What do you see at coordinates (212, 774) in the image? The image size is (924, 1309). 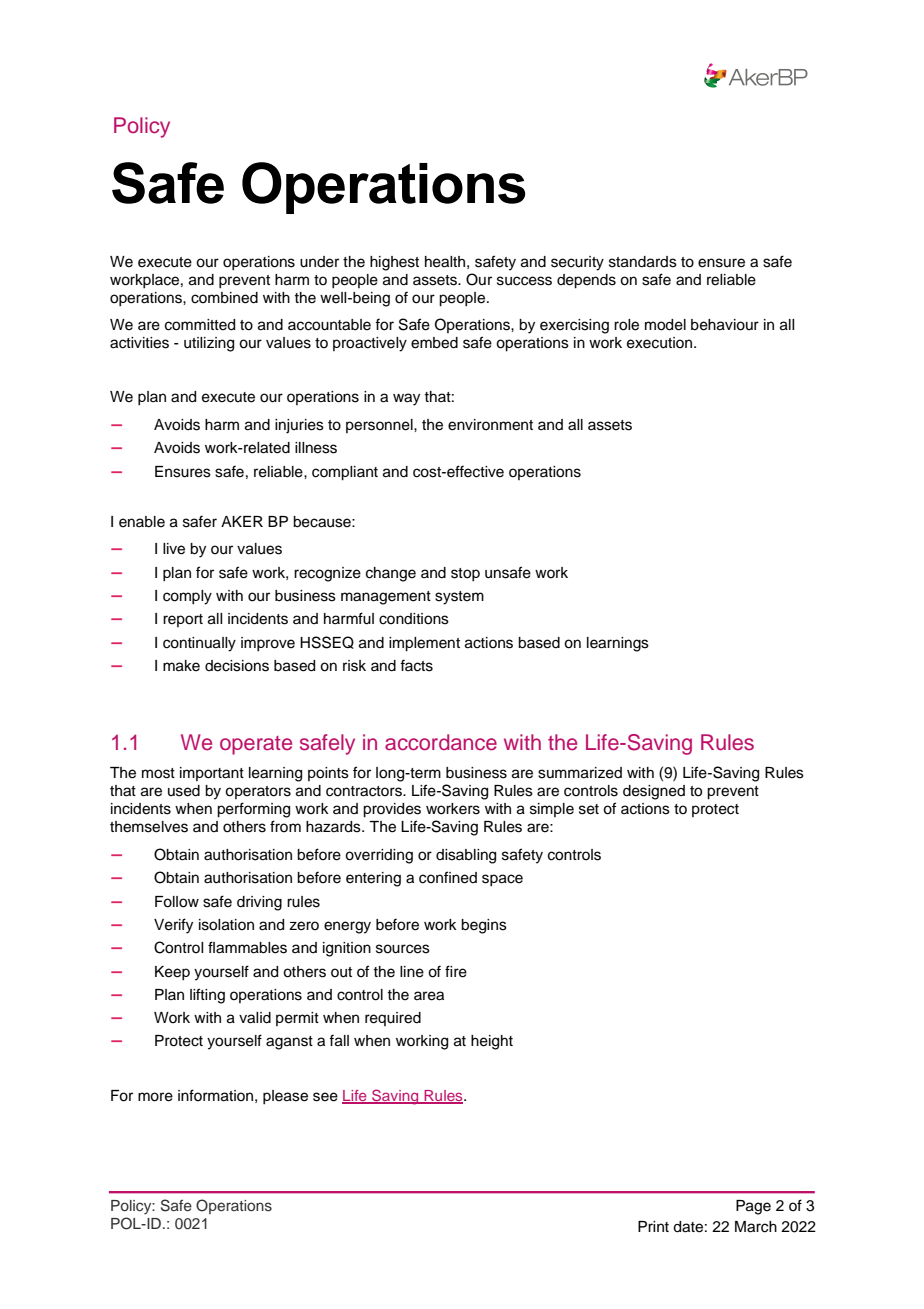 I see `important` at bounding box center [212, 774].
